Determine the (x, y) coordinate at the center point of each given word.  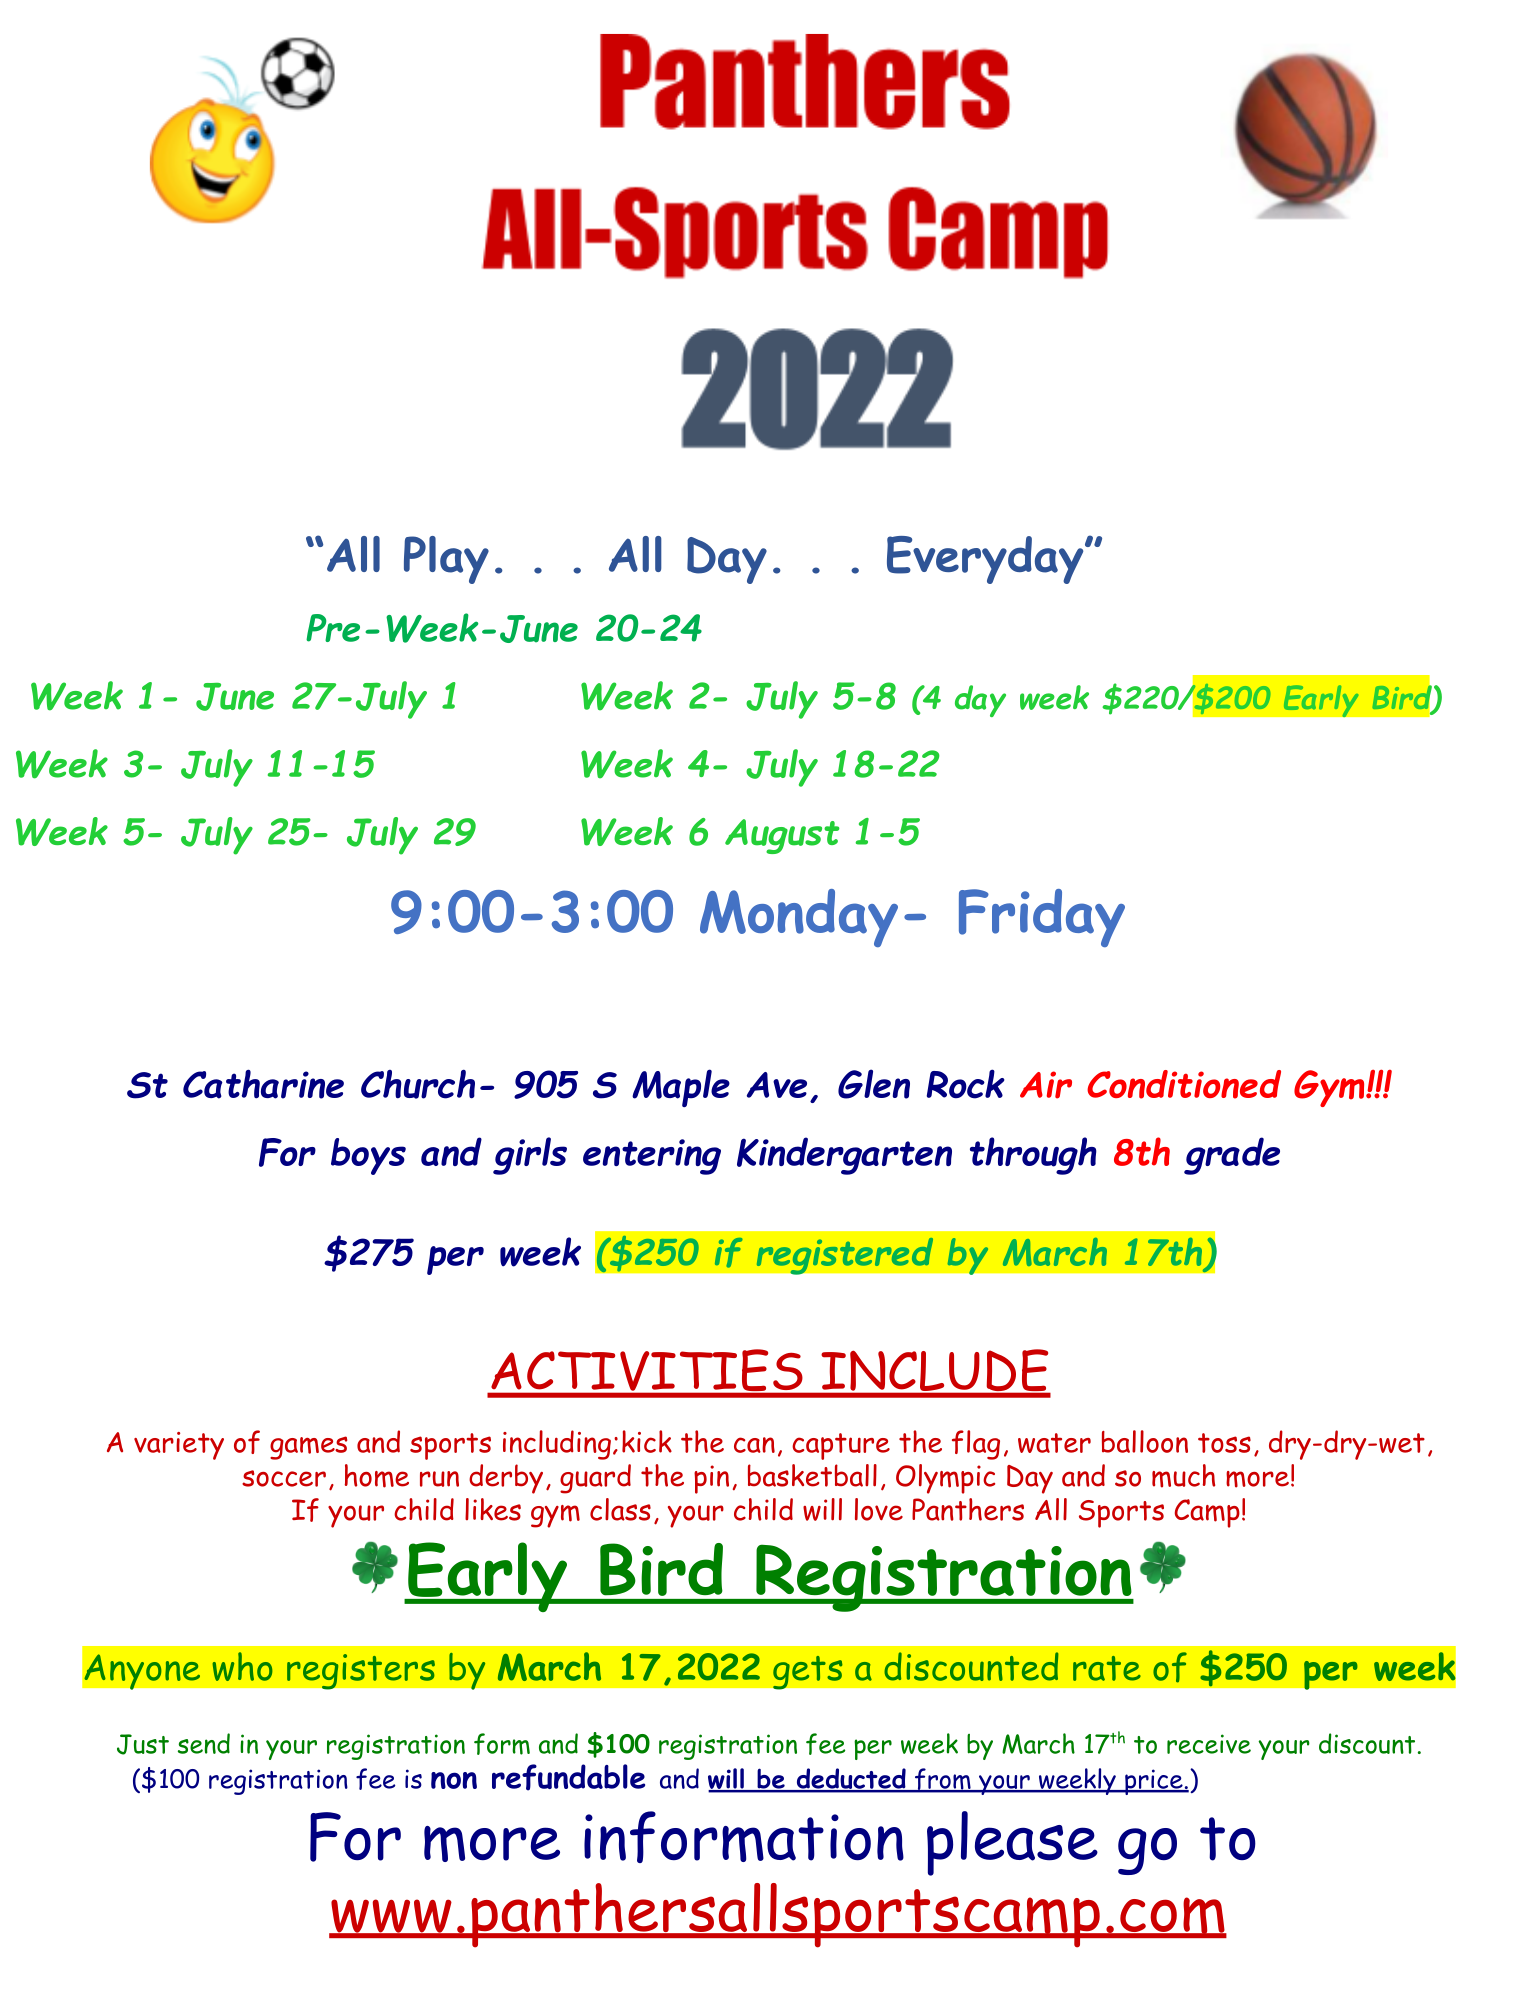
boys (368, 1156)
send (204, 1743)
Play (446, 560)
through (1033, 1156)
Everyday (985, 560)
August (782, 836)
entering (652, 1157)
